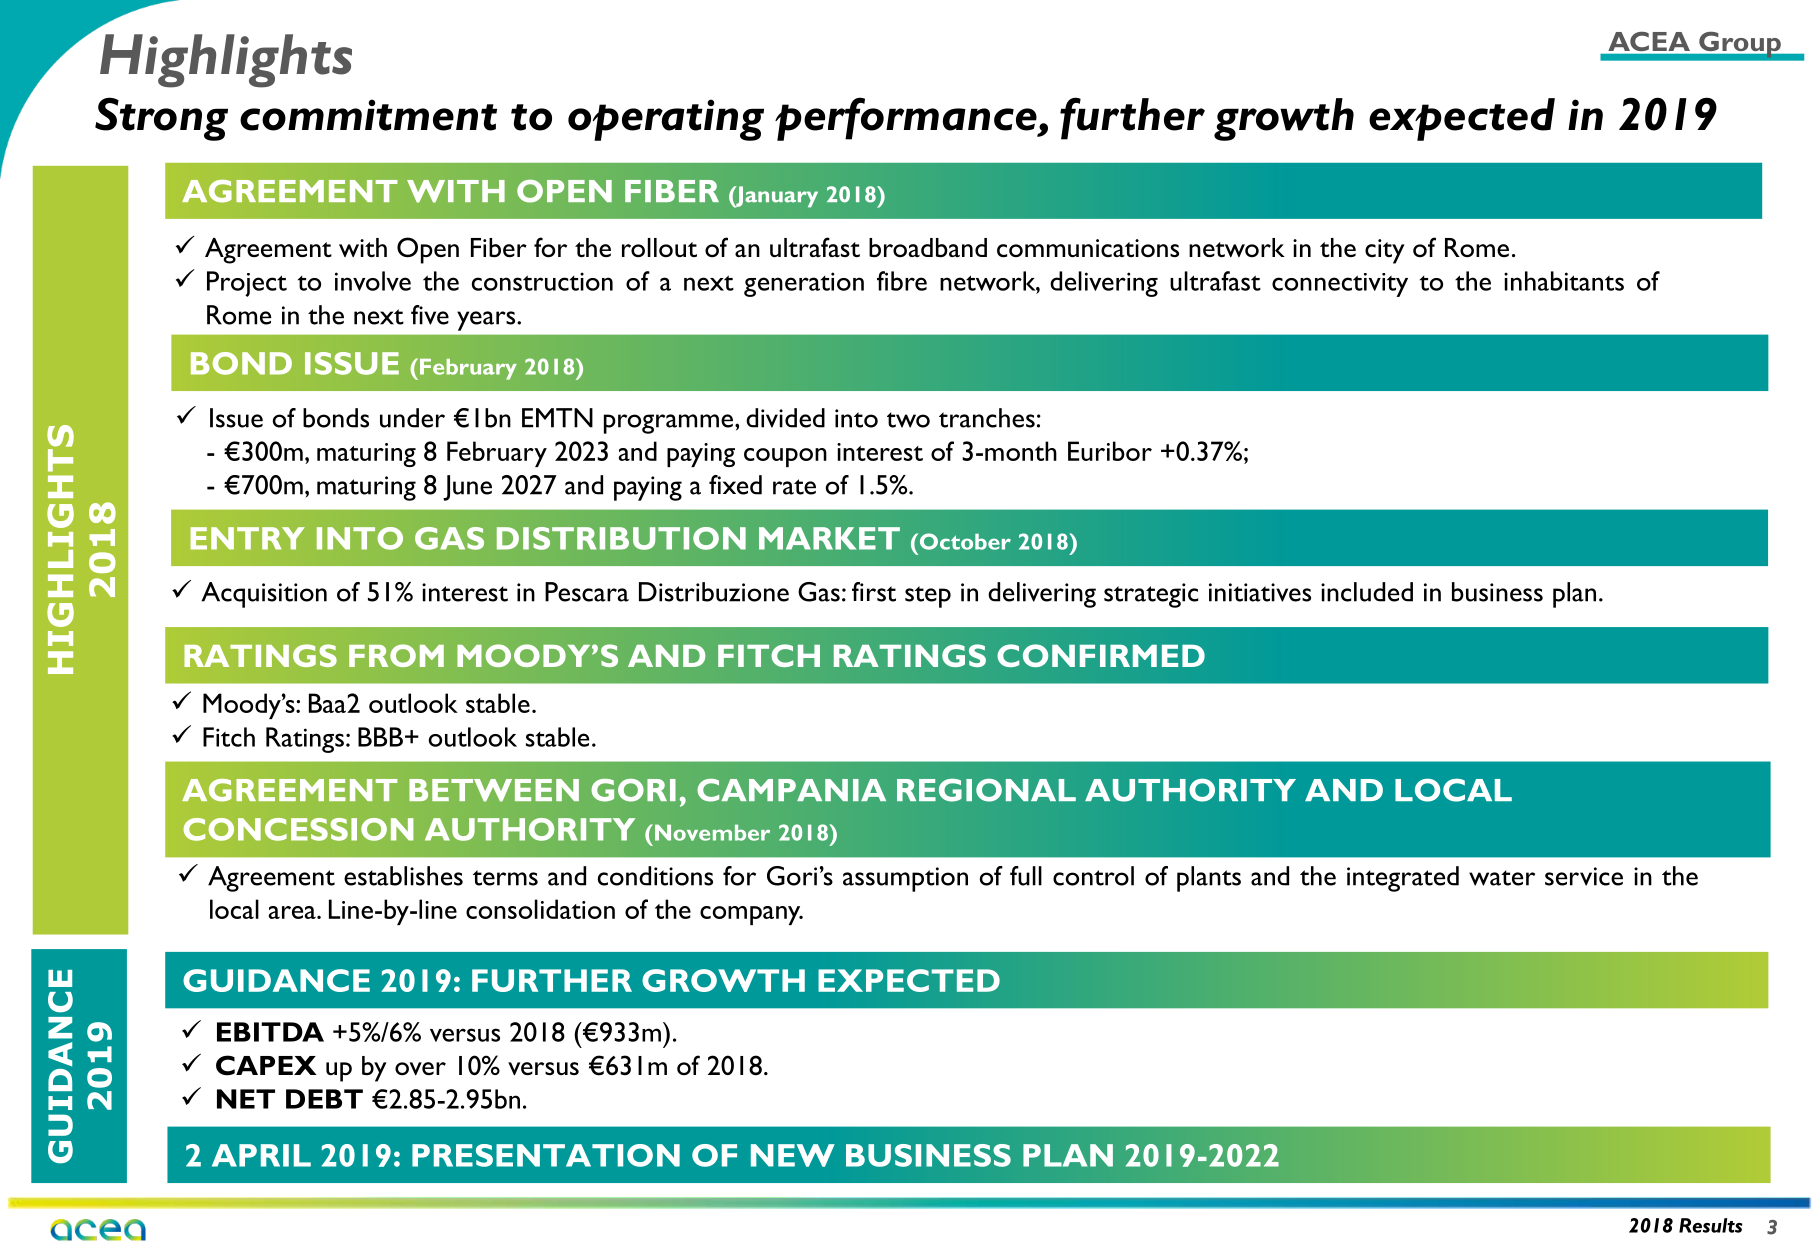  I want to click on Results, so click(1711, 1225).
